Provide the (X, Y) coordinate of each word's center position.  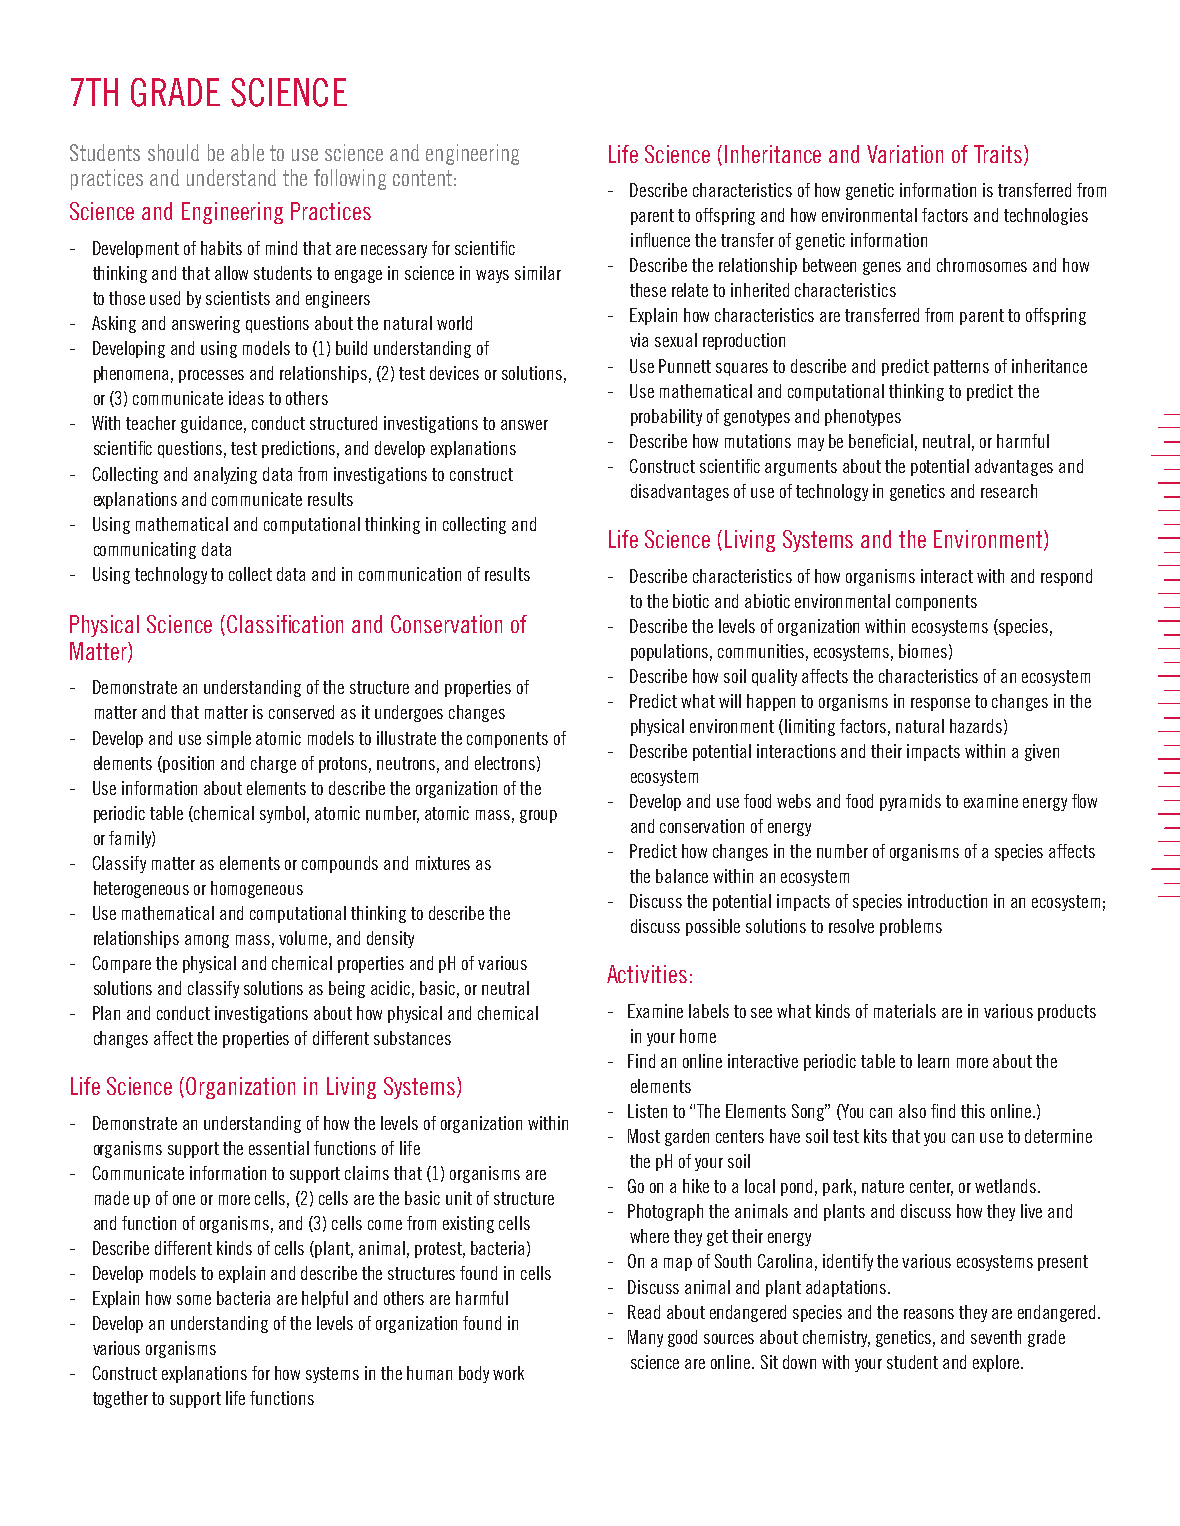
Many (645, 1338)
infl (640, 240)
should (173, 152)
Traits (998, 154)
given (1042, 752)
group (538, 816)
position (188, 764)
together (120, 1399)
